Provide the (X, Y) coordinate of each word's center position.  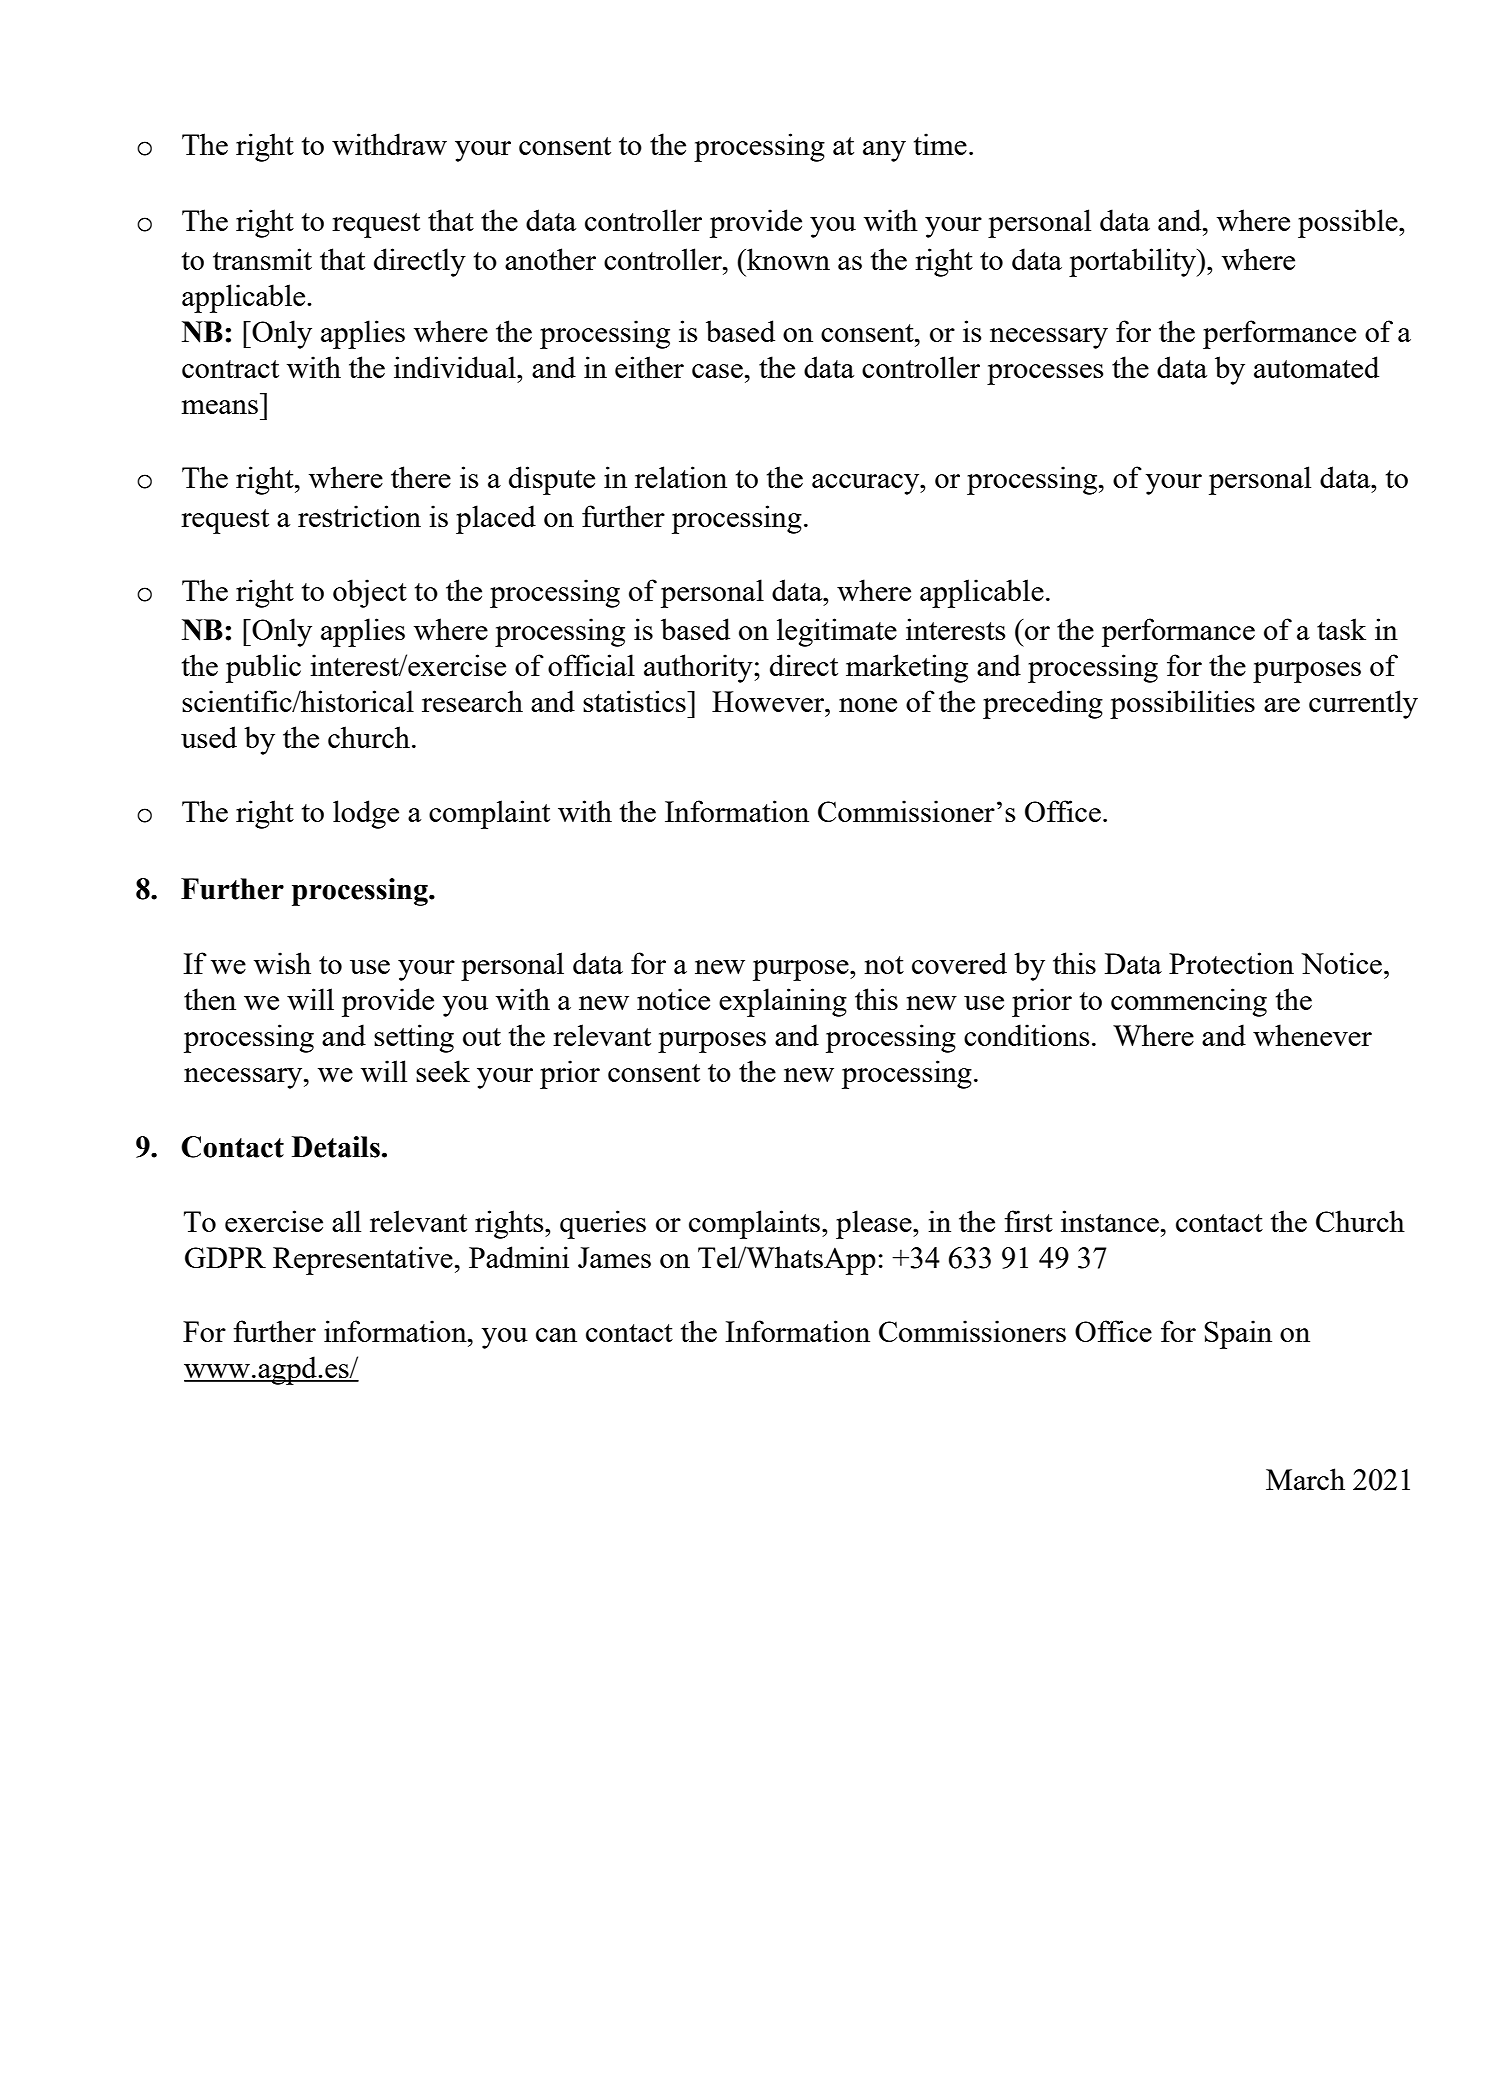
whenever (1312, 1035)
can (556, 1335)
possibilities (1182, 704)
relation (681, 477)
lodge (366, 814)
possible (1349, 223)
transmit (262, 259)
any (884, 151)
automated (1316, 367)
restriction (359, 516)
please (875, 1224)
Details (336, 1147)
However (769, 701)
